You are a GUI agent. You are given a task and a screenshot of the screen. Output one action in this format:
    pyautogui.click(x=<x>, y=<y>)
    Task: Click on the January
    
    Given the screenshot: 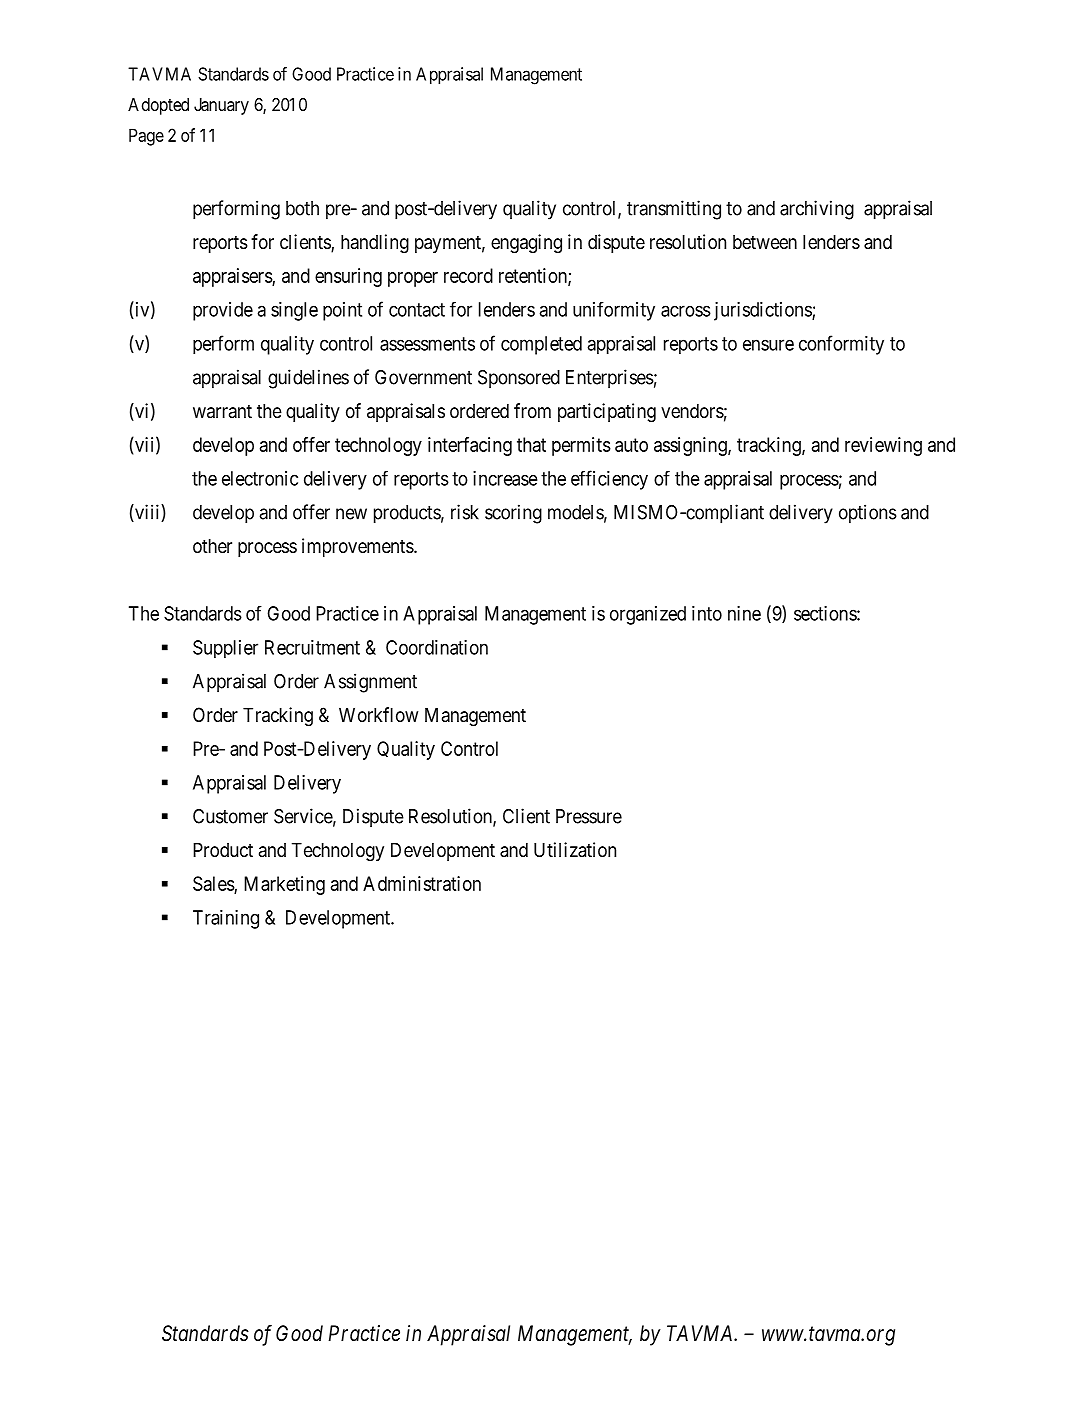 What is the action you would take?
    pyautogui.click(x=221, y=106)
